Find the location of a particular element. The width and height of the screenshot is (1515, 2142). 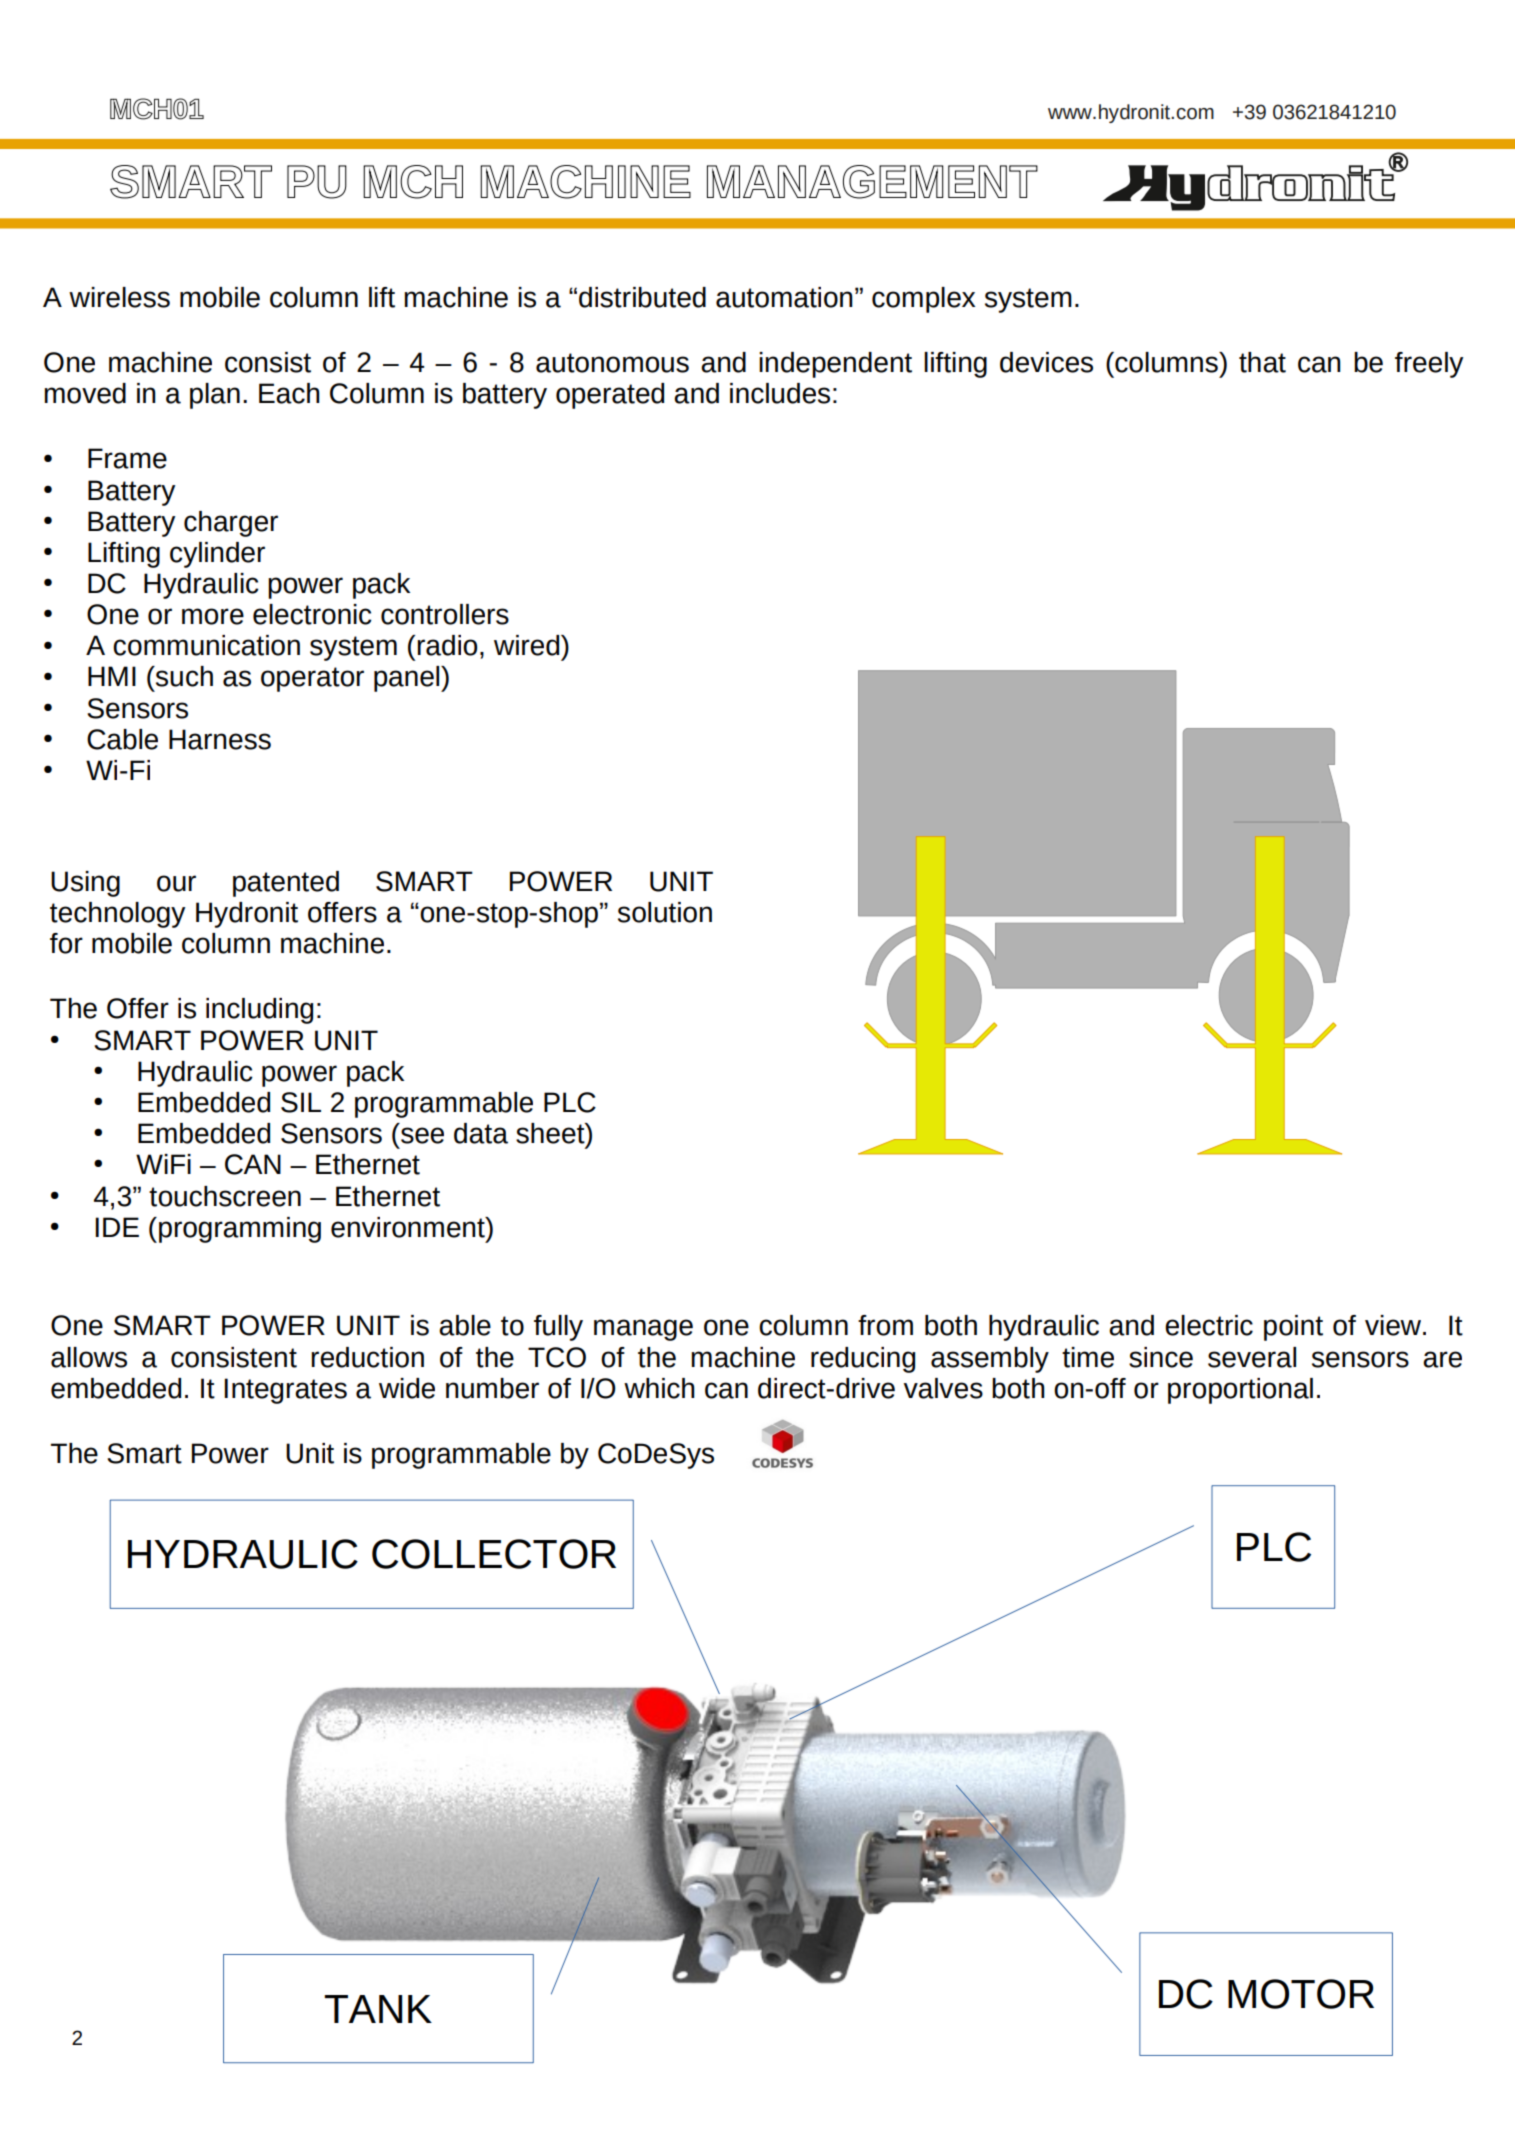

TANK is located at coordinates (378, 2009).
